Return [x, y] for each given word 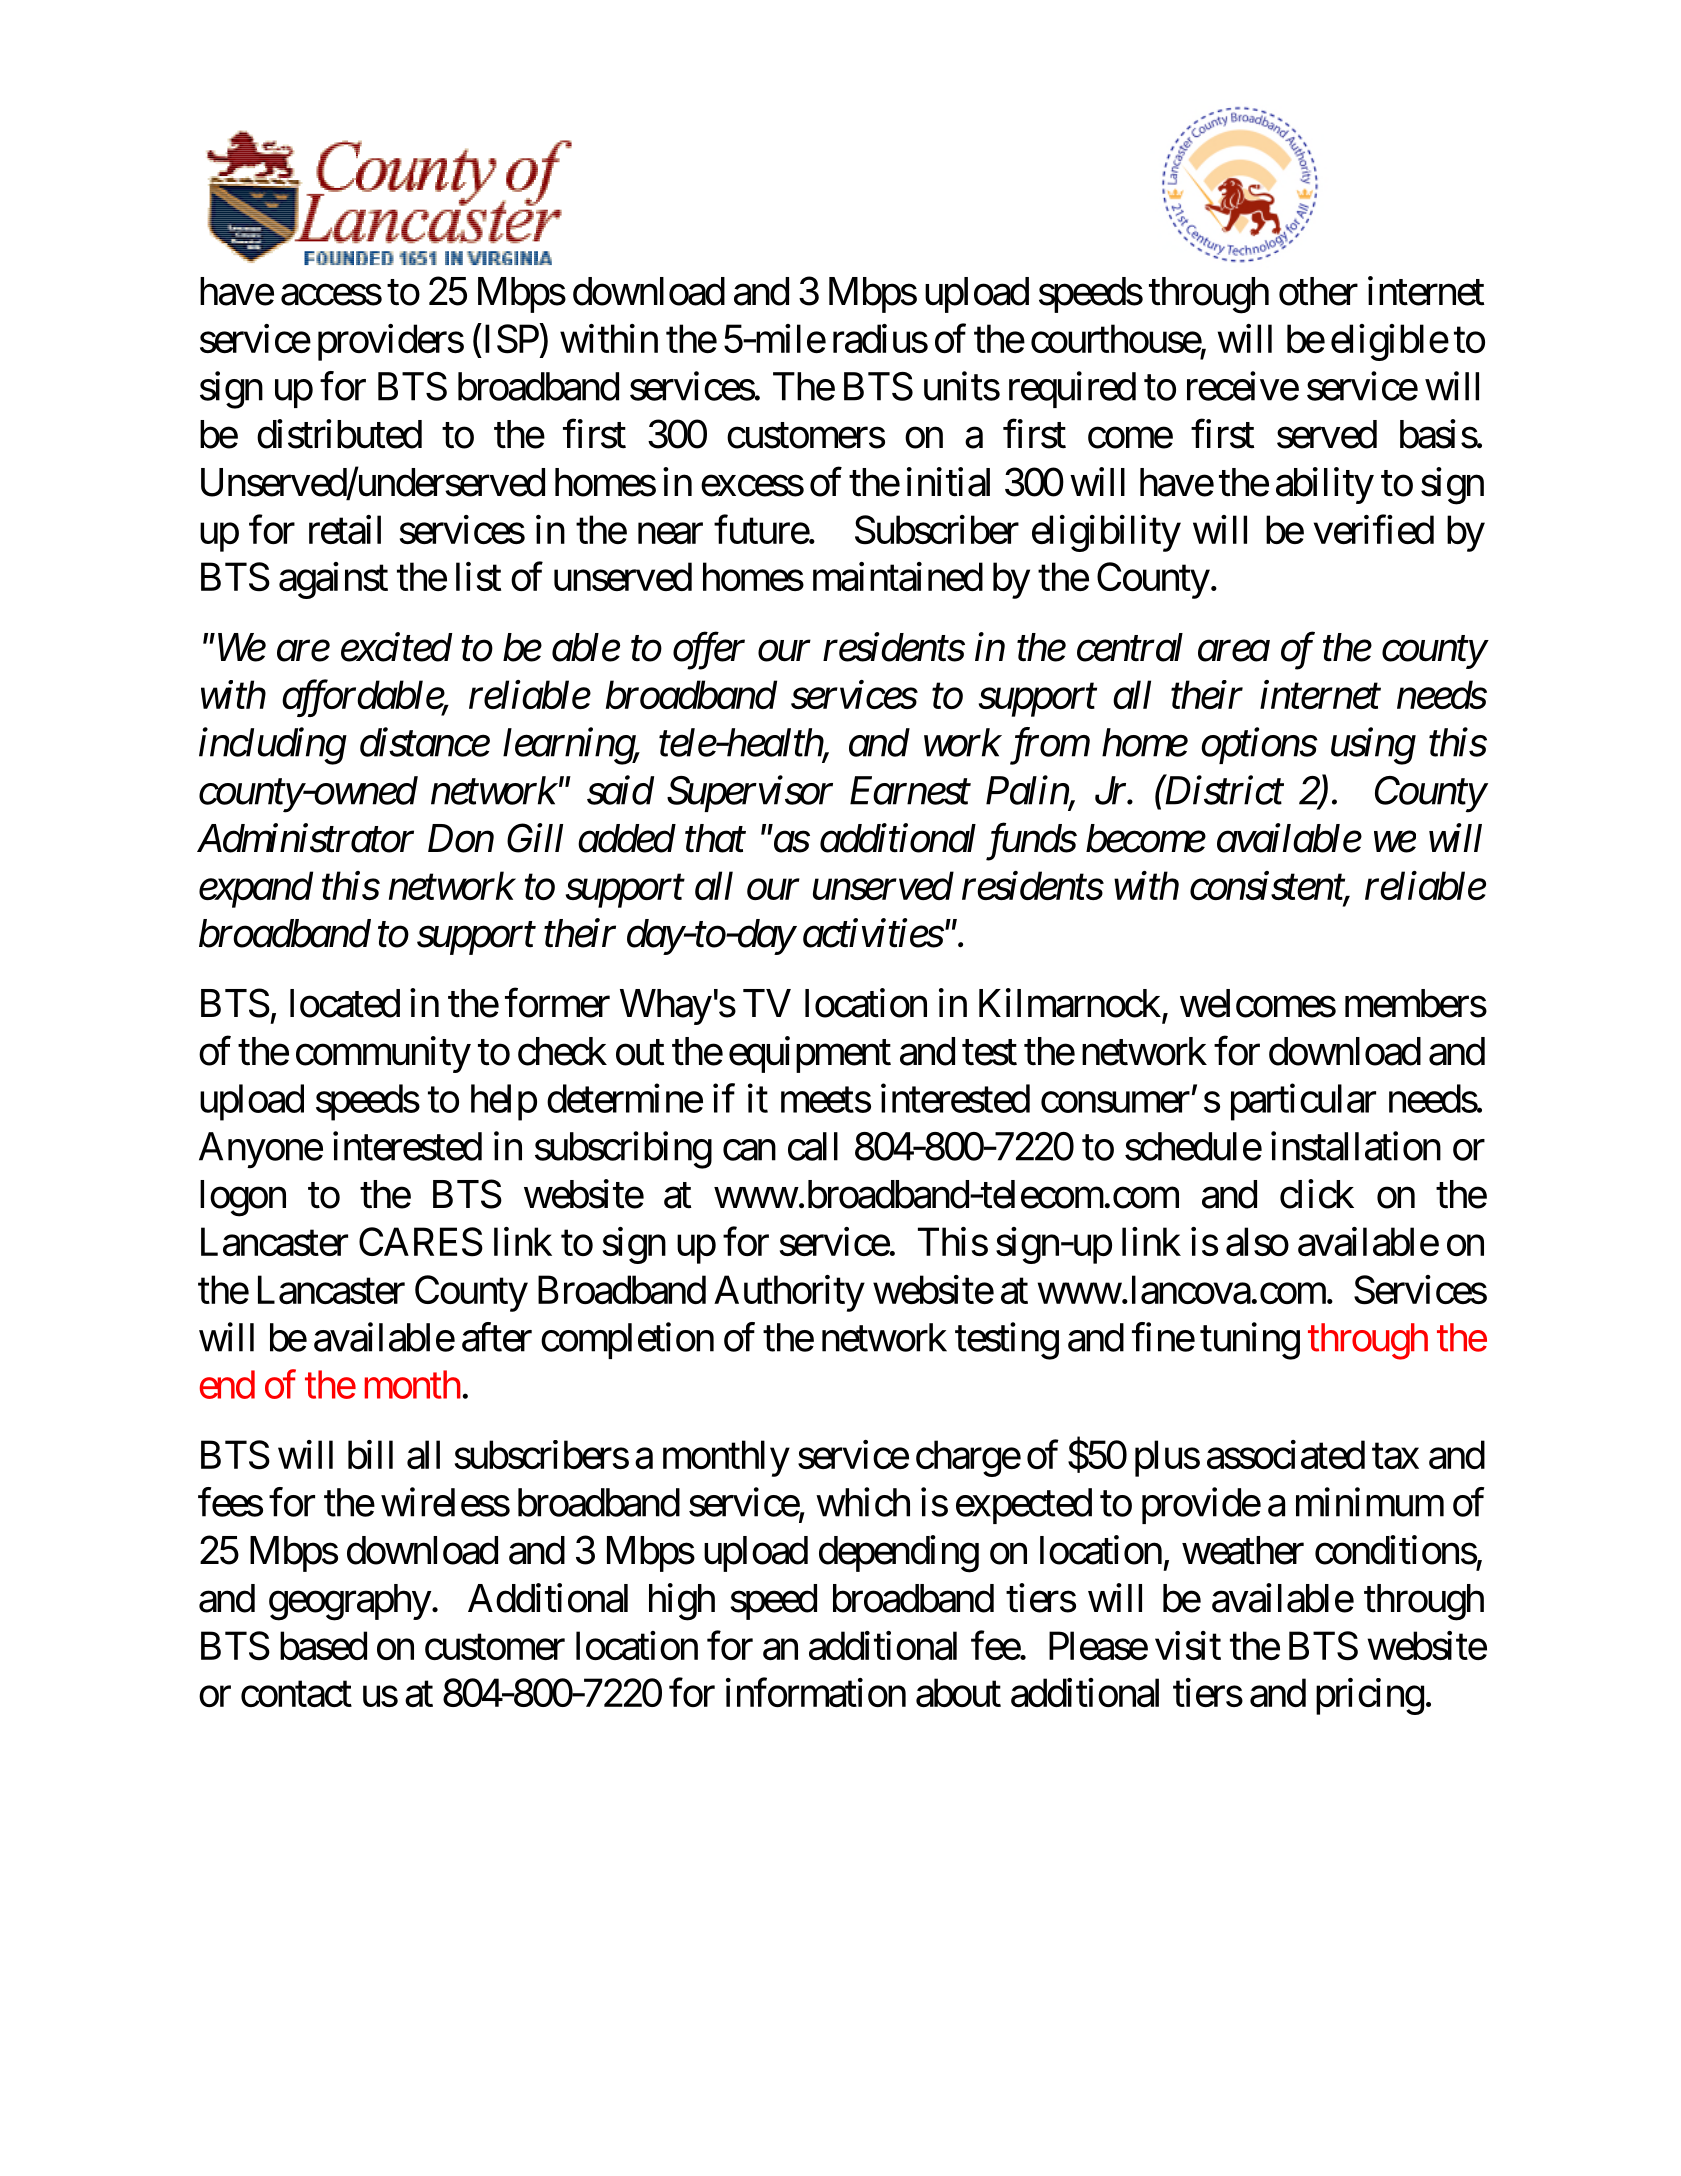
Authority [789, 1293]
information [816, 1693]
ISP [509, 340]
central [1130, 647]
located [345, 1003]
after [497, 1337]
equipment [810, 1054]
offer [709, 651]
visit [1188, 1645]
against [333, 580]
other [1318, 291]
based [323, 1645]
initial [948, 482]
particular [1303, 1102]
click [1317, 1194]
